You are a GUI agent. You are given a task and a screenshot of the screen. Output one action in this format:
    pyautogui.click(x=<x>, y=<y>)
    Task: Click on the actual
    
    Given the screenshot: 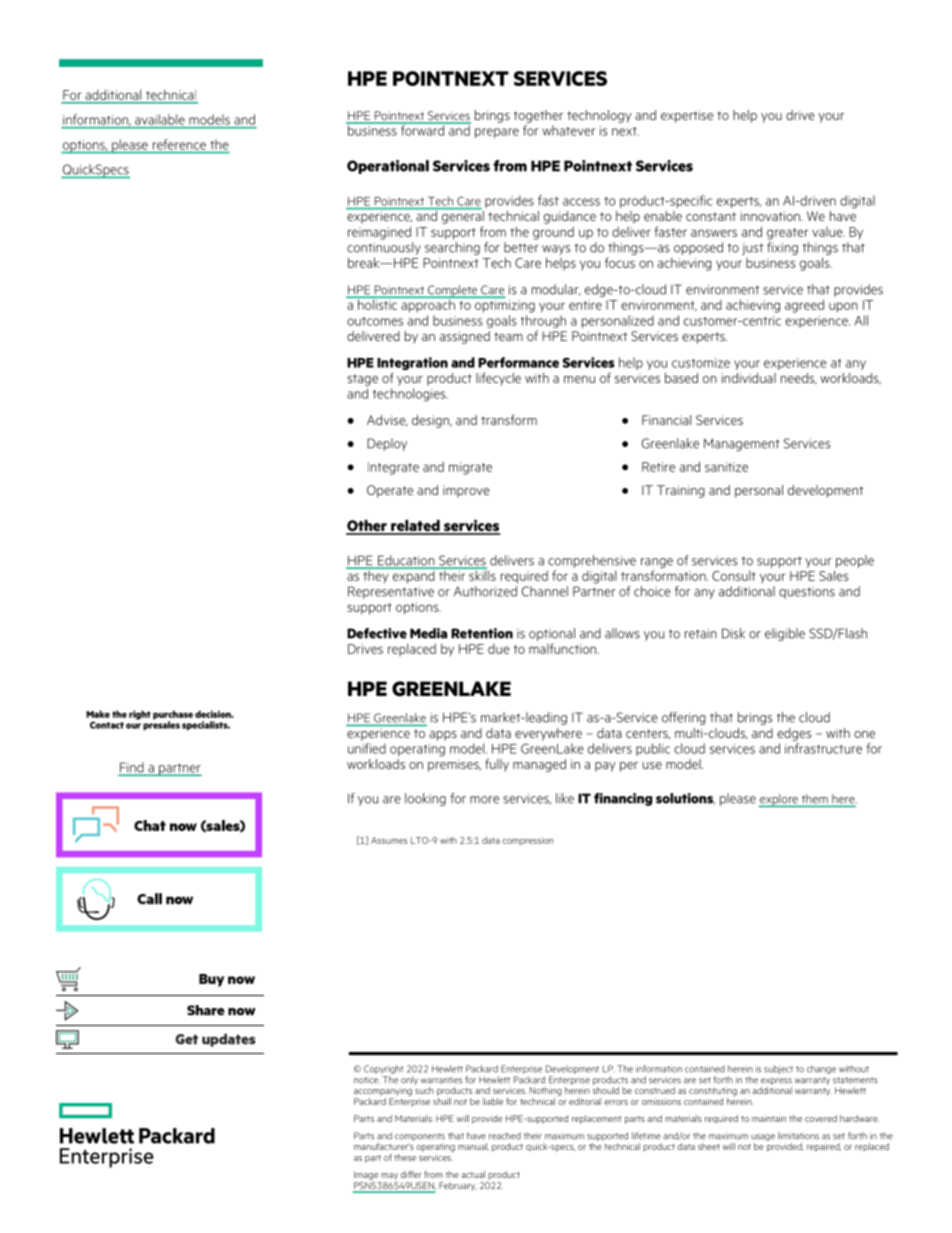 What is the action you would take?
    pyautogui.click(x=473, y=1174)
